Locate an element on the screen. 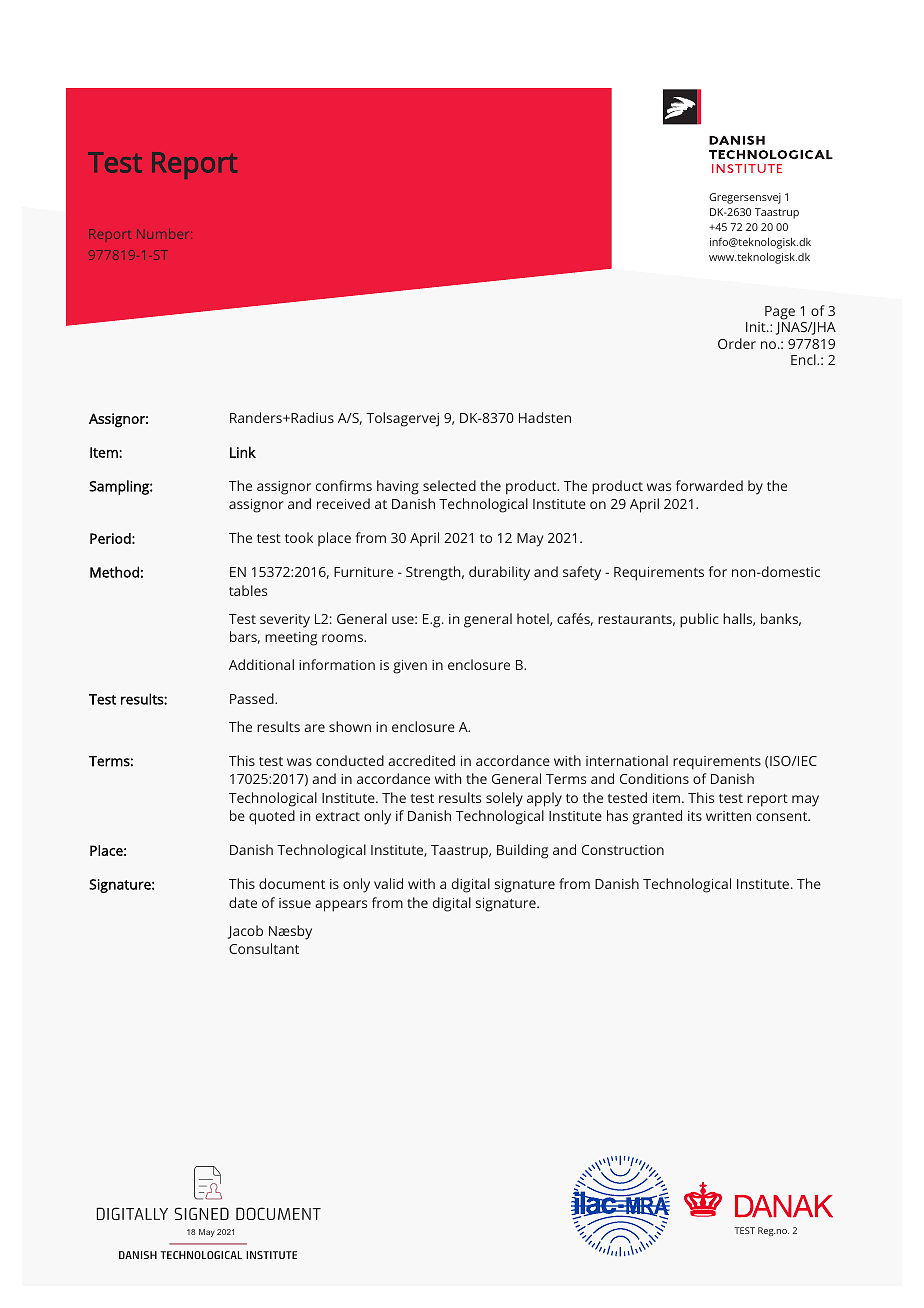 The height and width of the screenshot is (1308, 924). Jacob is located at coordinates (245, 932).
